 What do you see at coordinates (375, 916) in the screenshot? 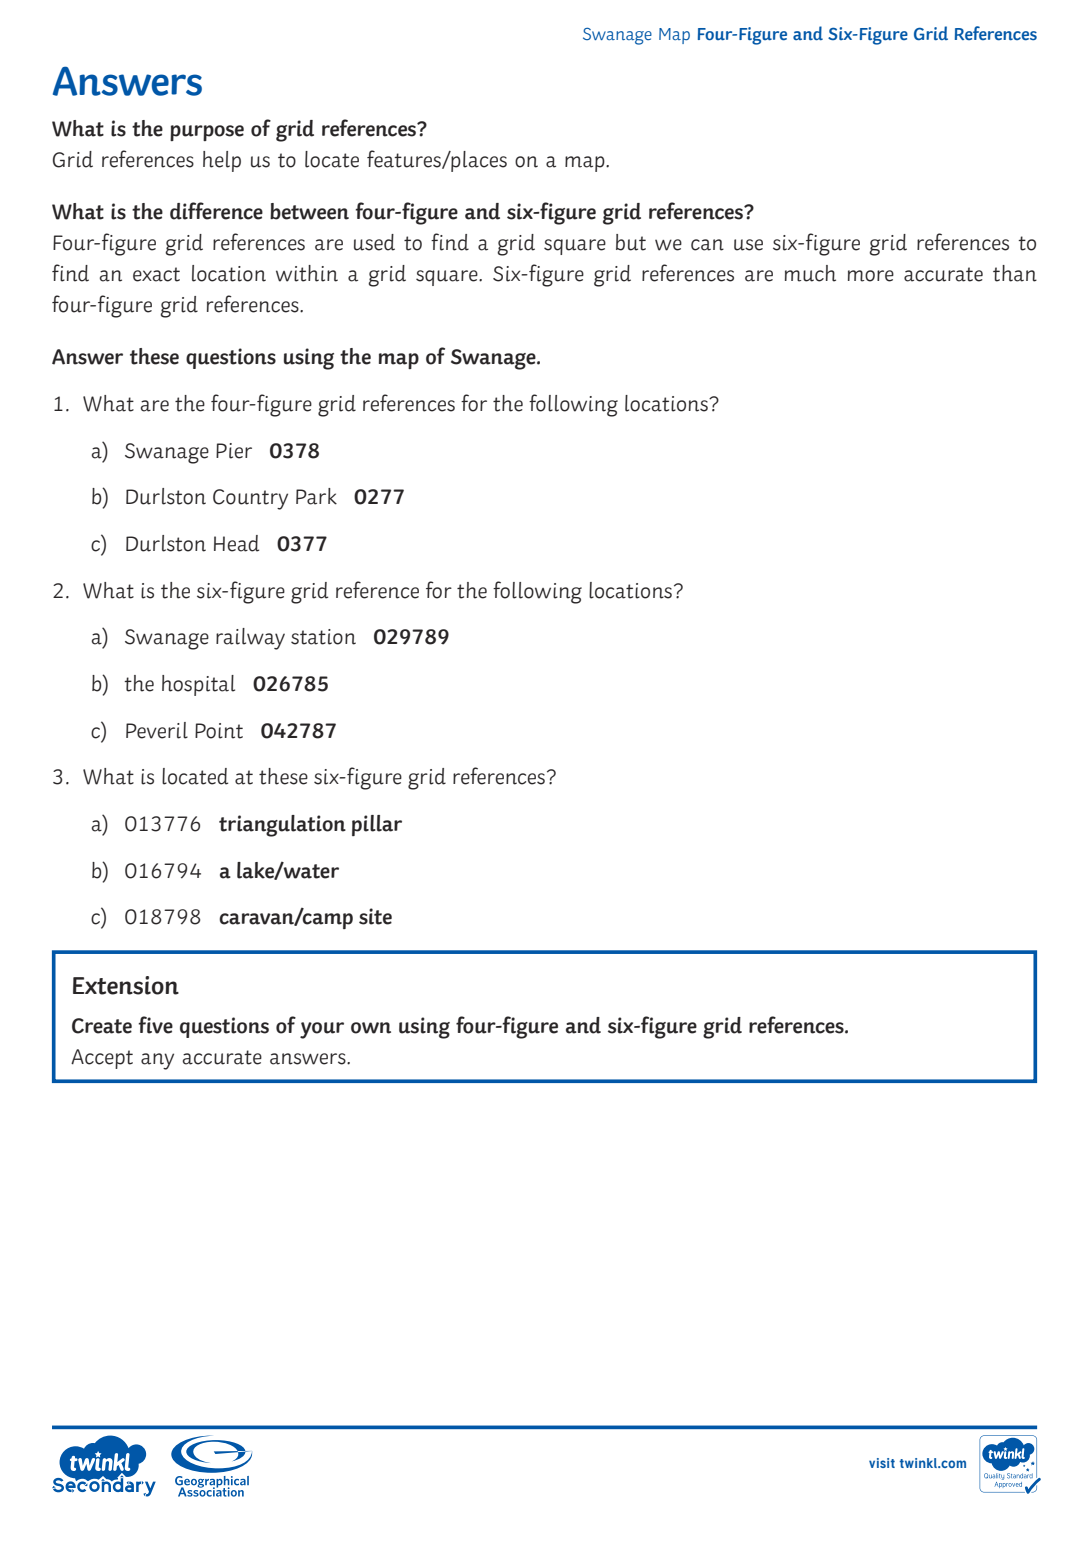
I see `site` at bounding box center [375, 916].
